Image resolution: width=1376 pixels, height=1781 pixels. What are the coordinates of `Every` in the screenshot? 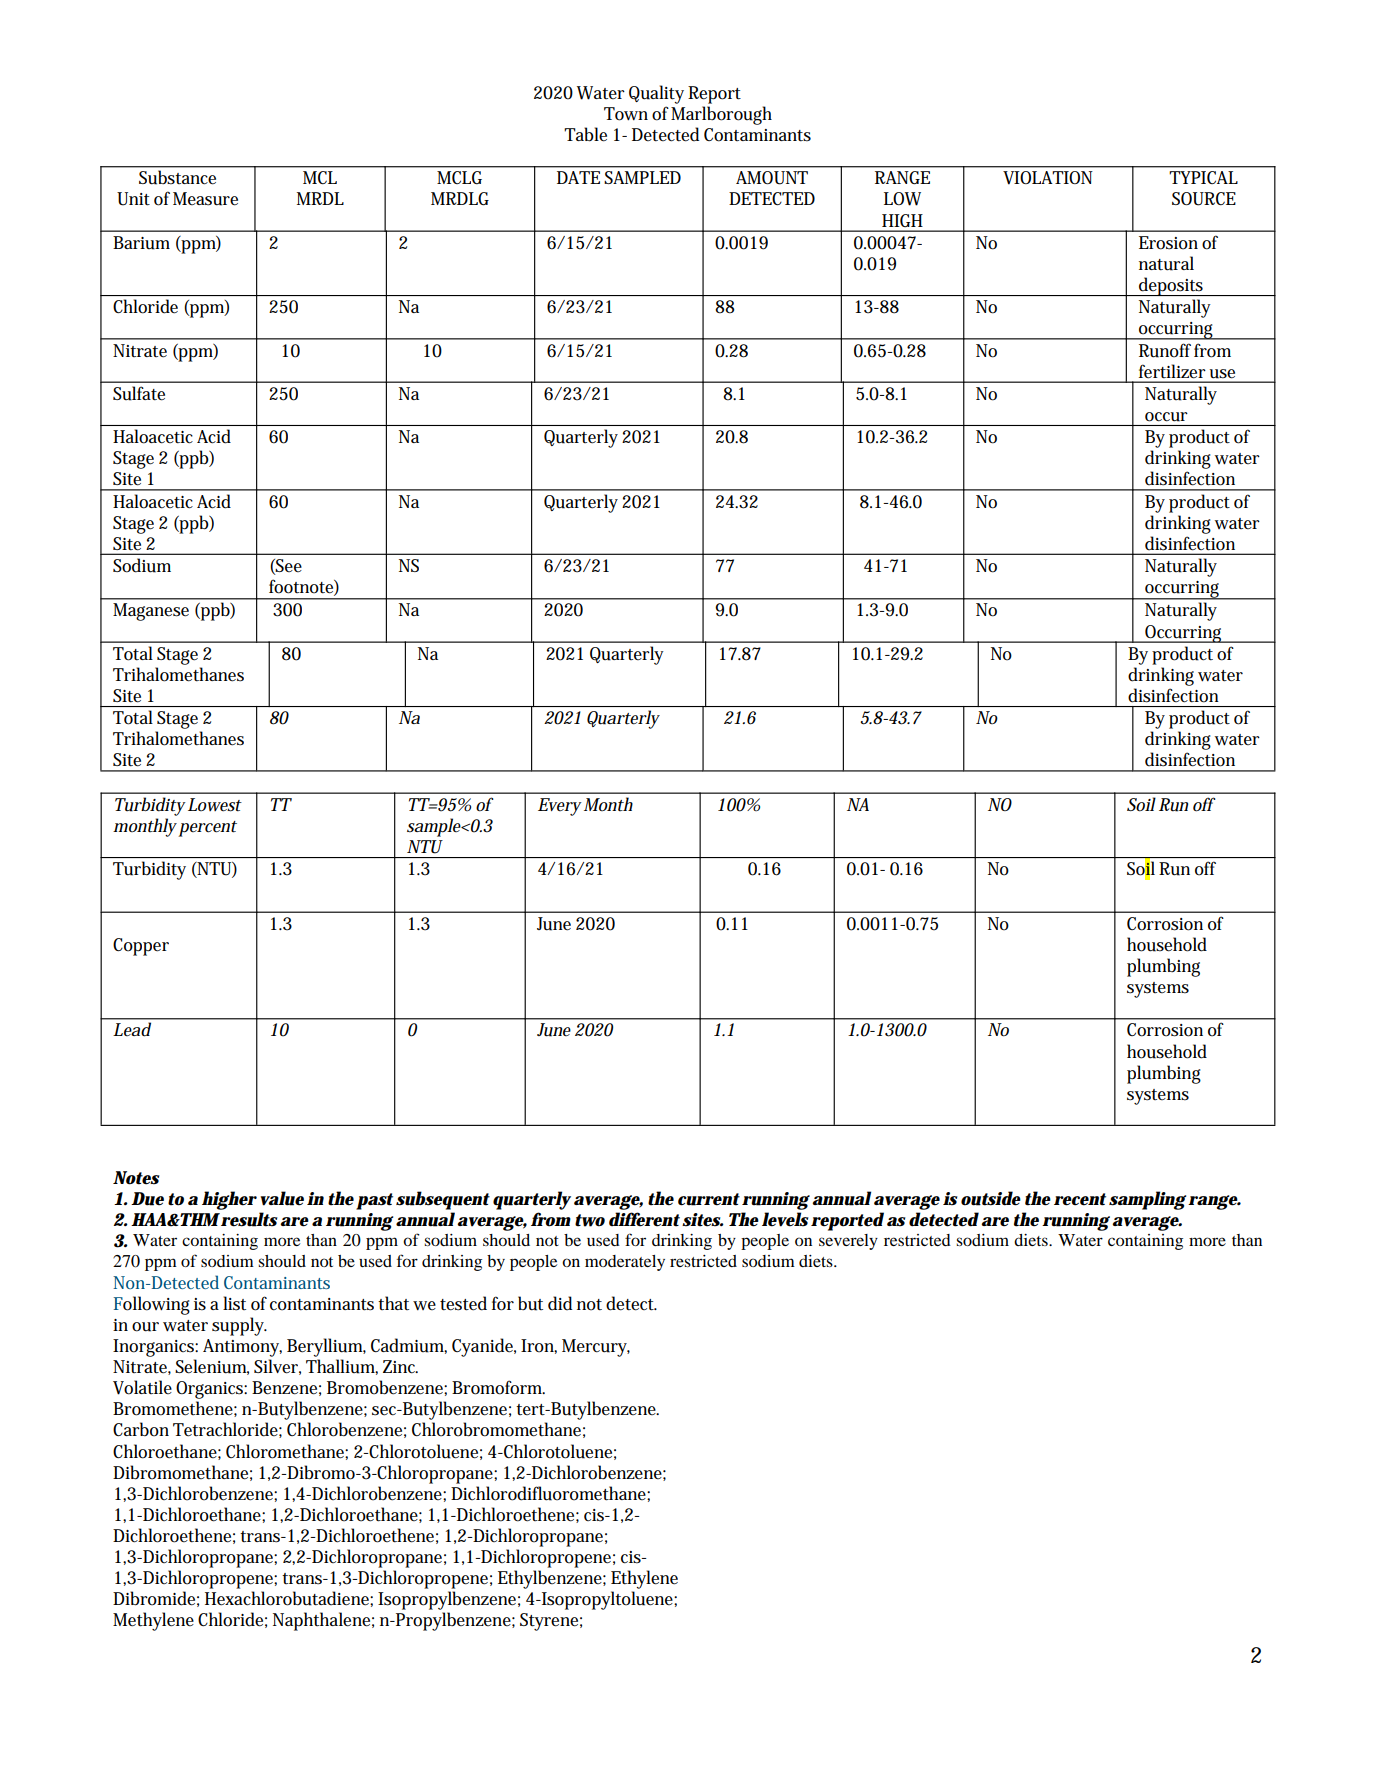 It's located at (560, 807).
